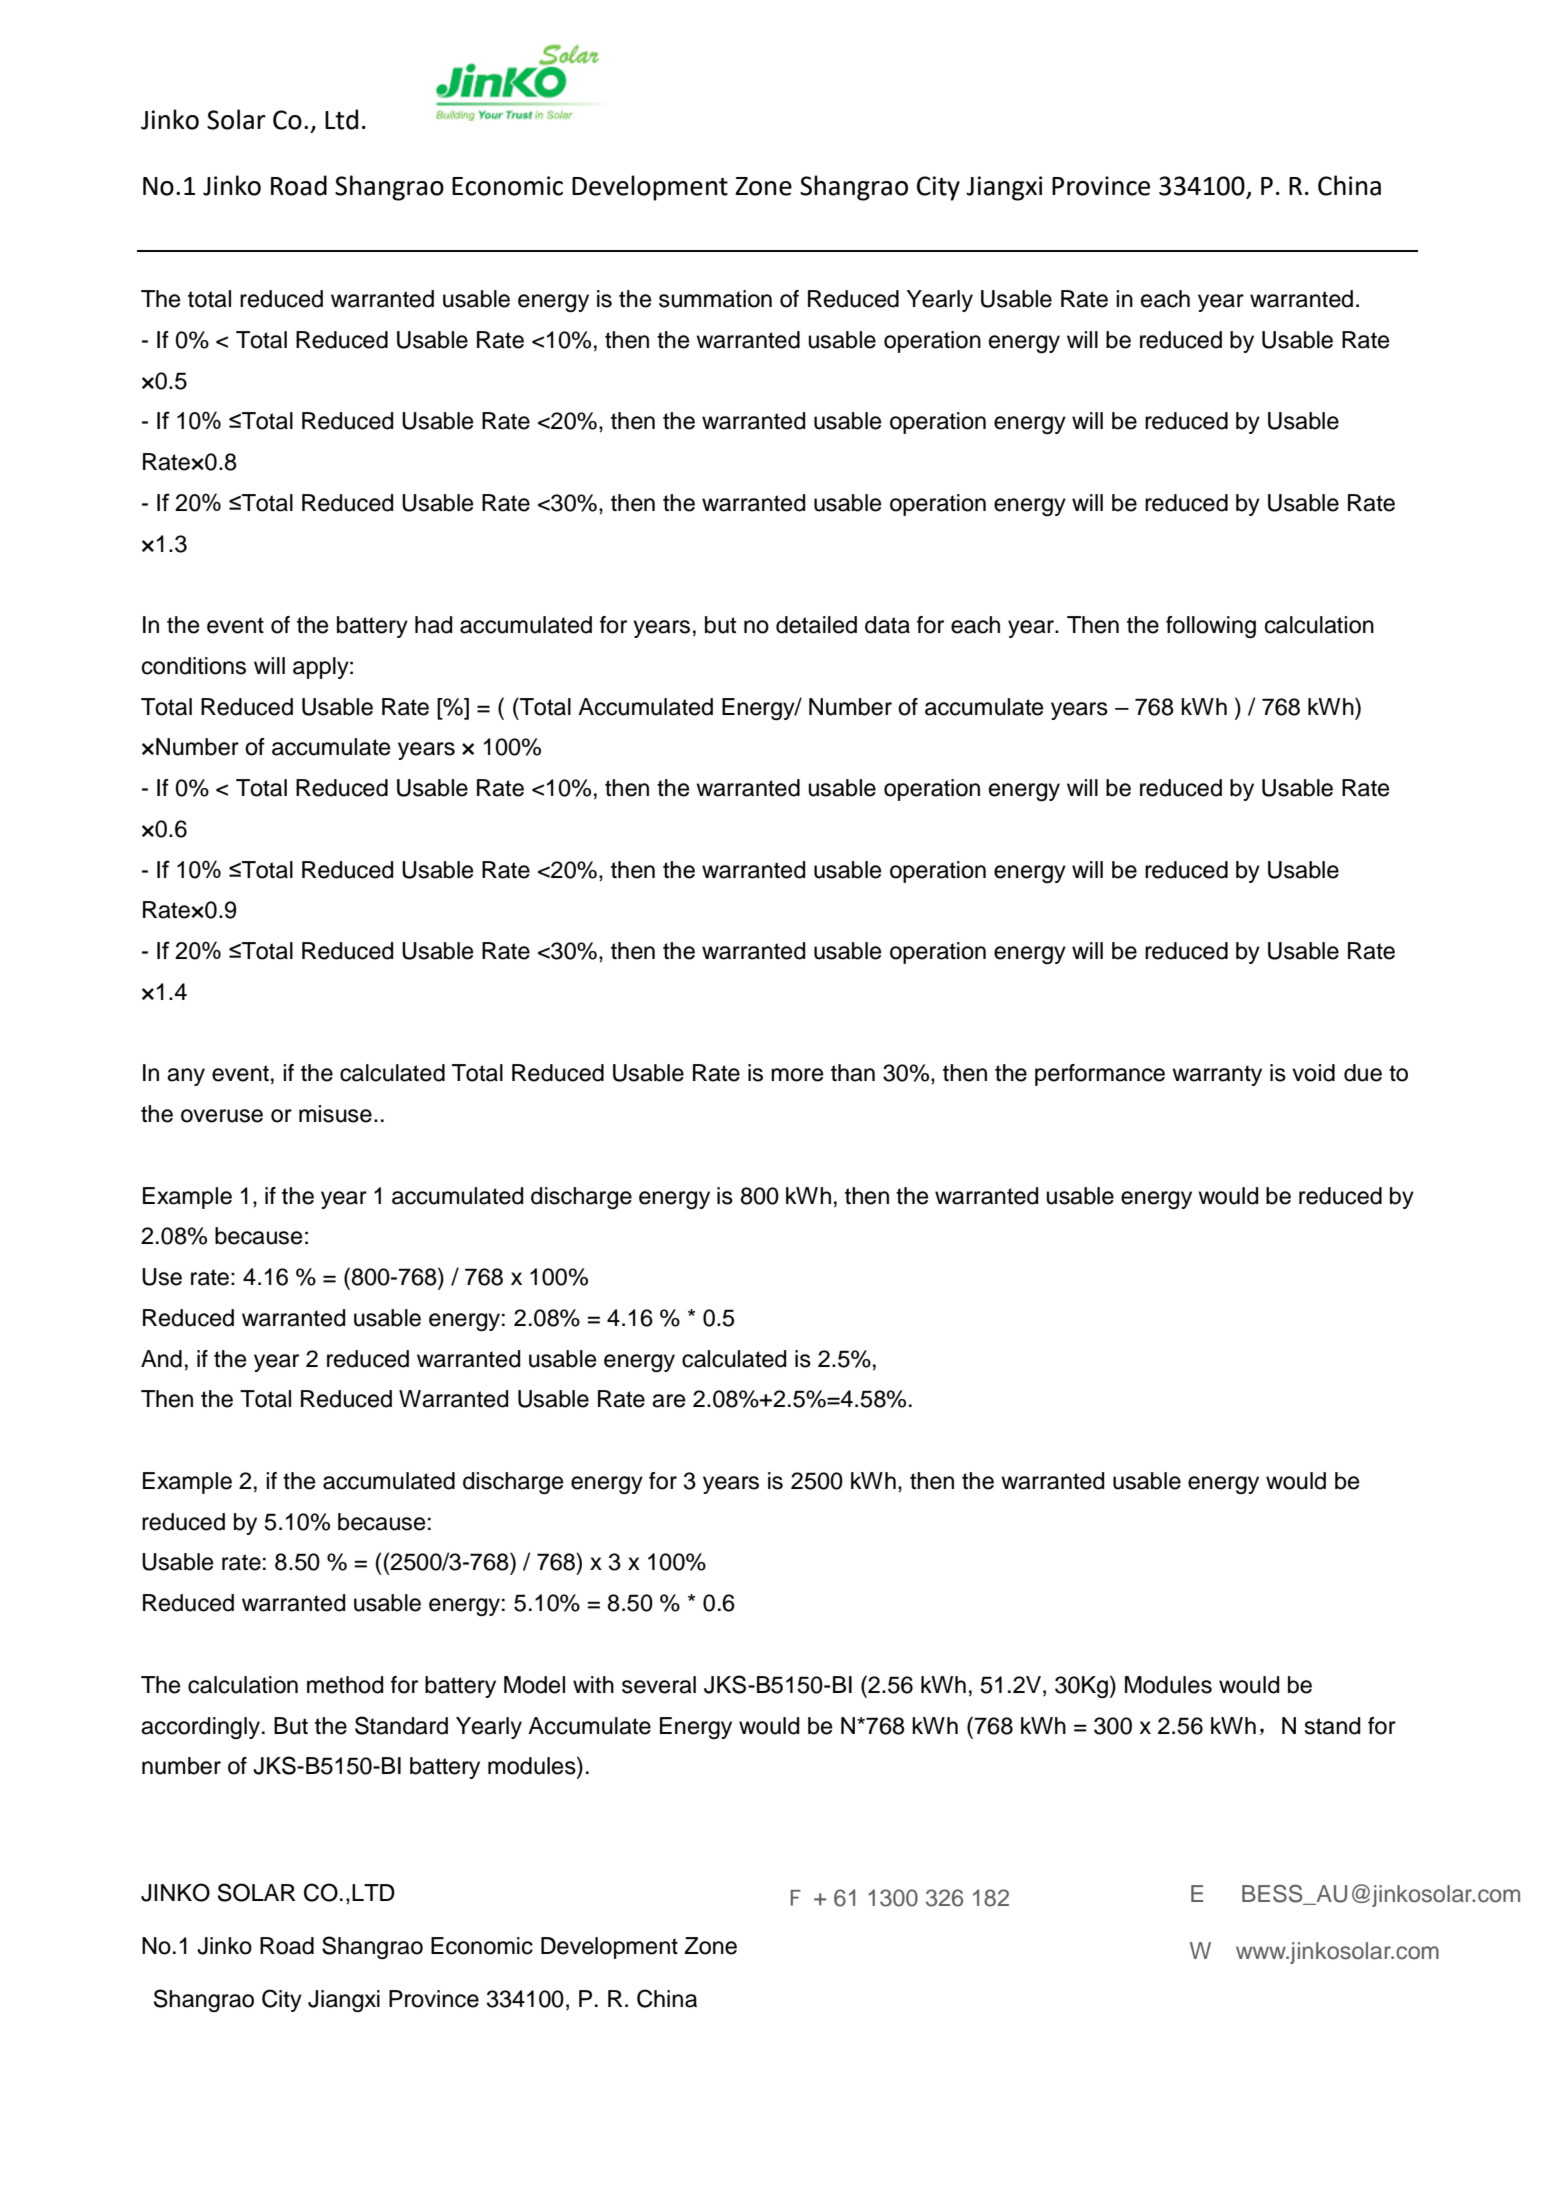 This screenshot has height=2199, width=1555. Describe the element at coordinates (1211, 627) in the screenshot. I see `following` at that location.
